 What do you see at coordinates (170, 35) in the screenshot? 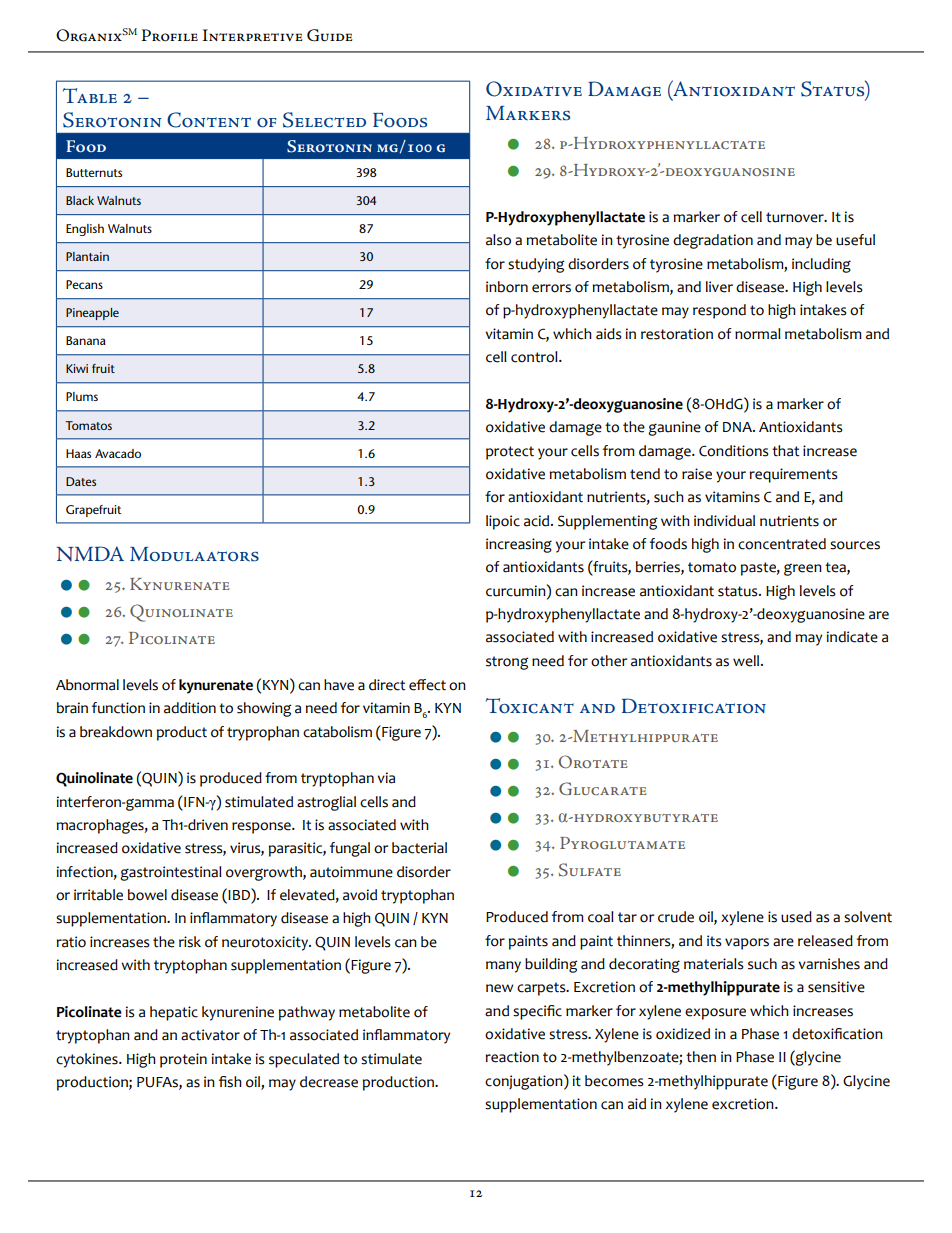
I see `Profile` at bounding box center [170, 35].
